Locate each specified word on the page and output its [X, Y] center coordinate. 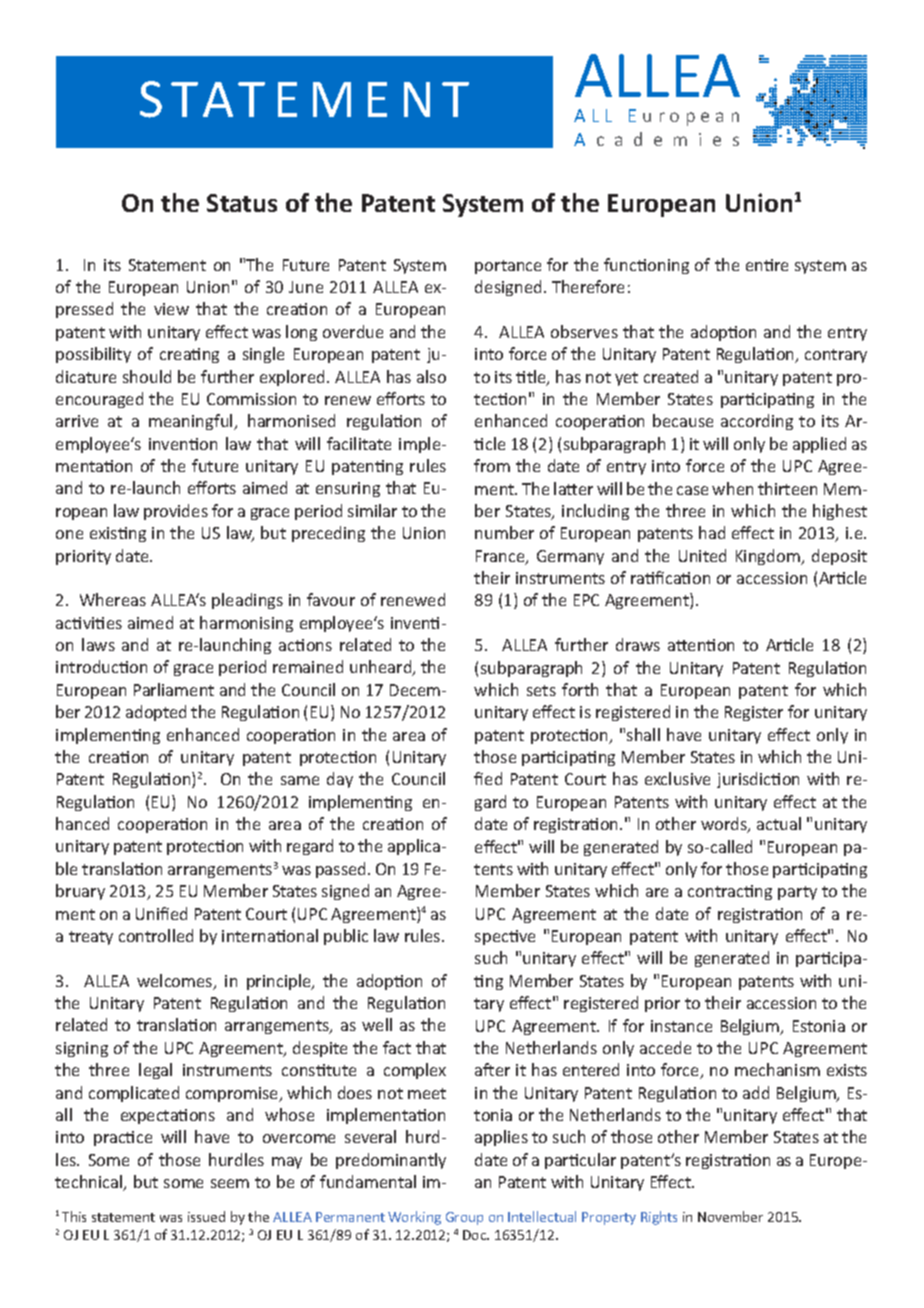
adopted [156, 713]
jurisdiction [758, 780]
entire [767, 265]
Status [242, 203]
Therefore [588, 286]
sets [541, 690]
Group [464, 1218]
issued [206, 1216]
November [730, 1216]
